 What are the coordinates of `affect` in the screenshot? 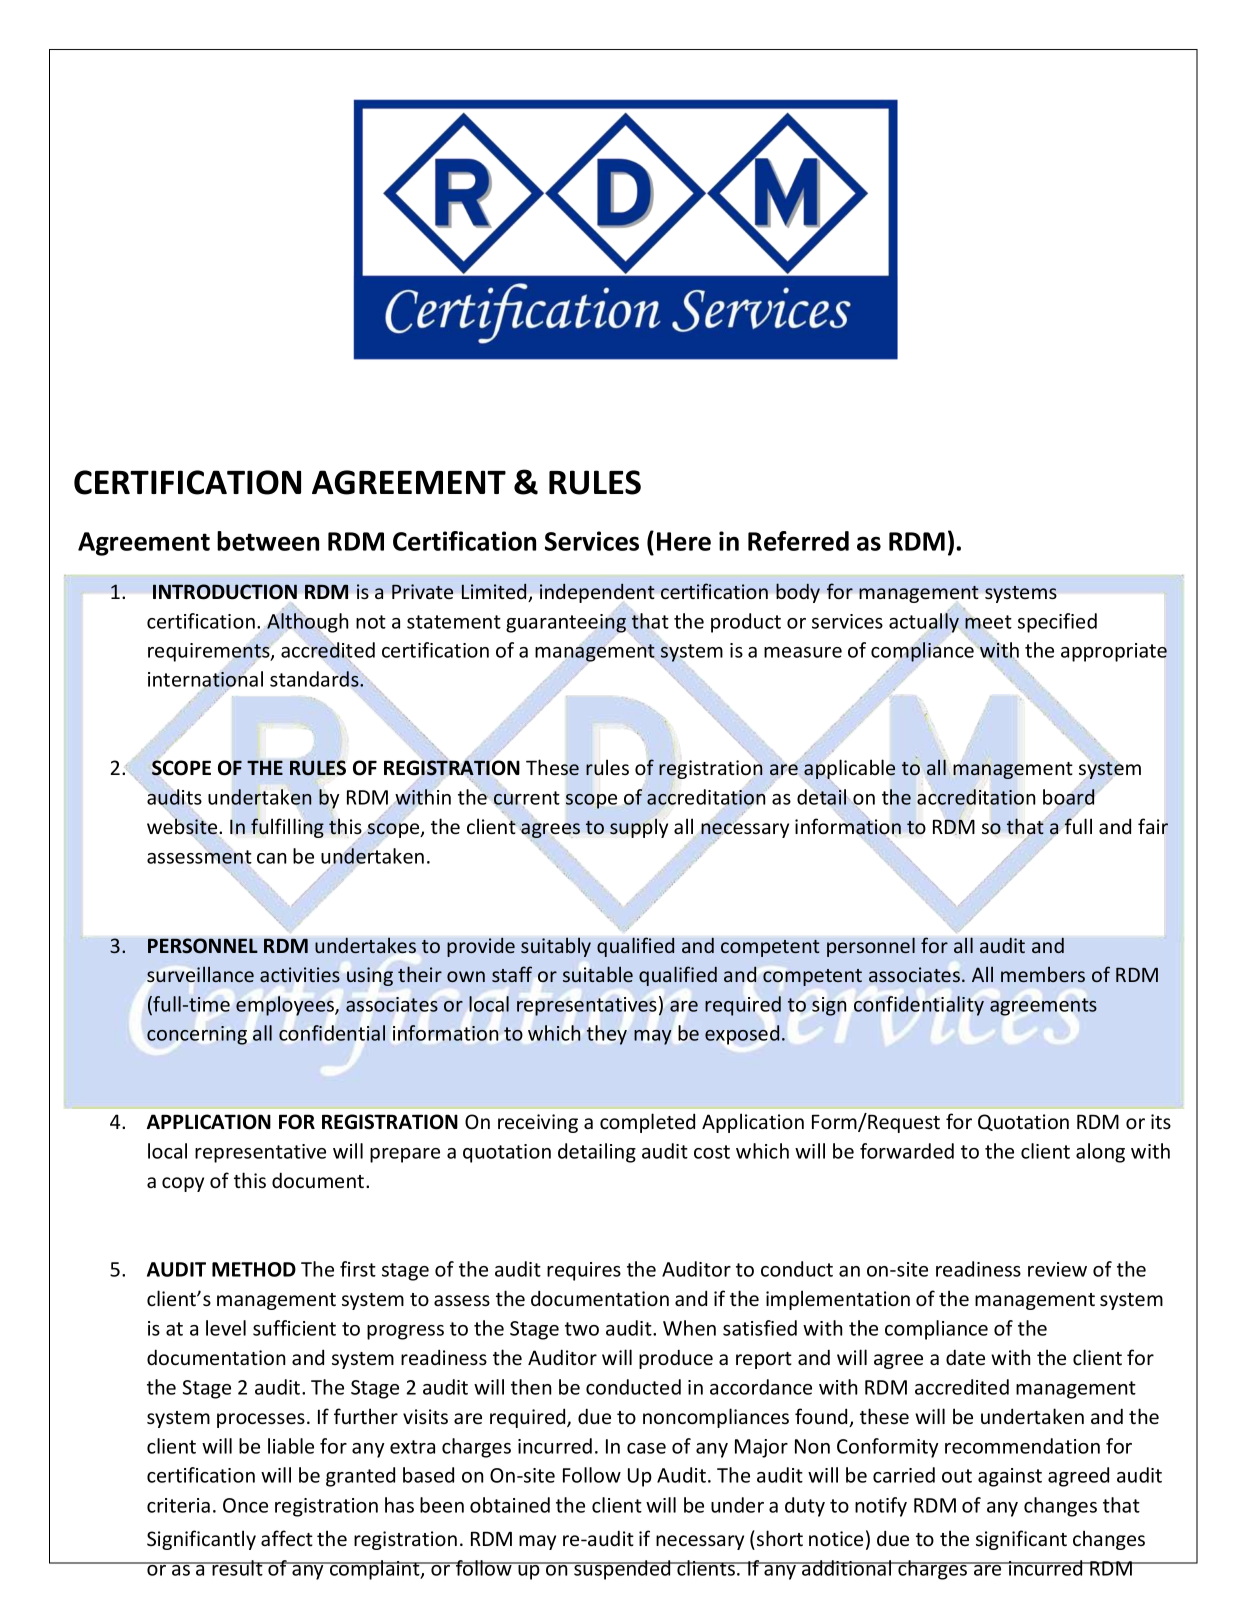 It's located at (287, 1538).
